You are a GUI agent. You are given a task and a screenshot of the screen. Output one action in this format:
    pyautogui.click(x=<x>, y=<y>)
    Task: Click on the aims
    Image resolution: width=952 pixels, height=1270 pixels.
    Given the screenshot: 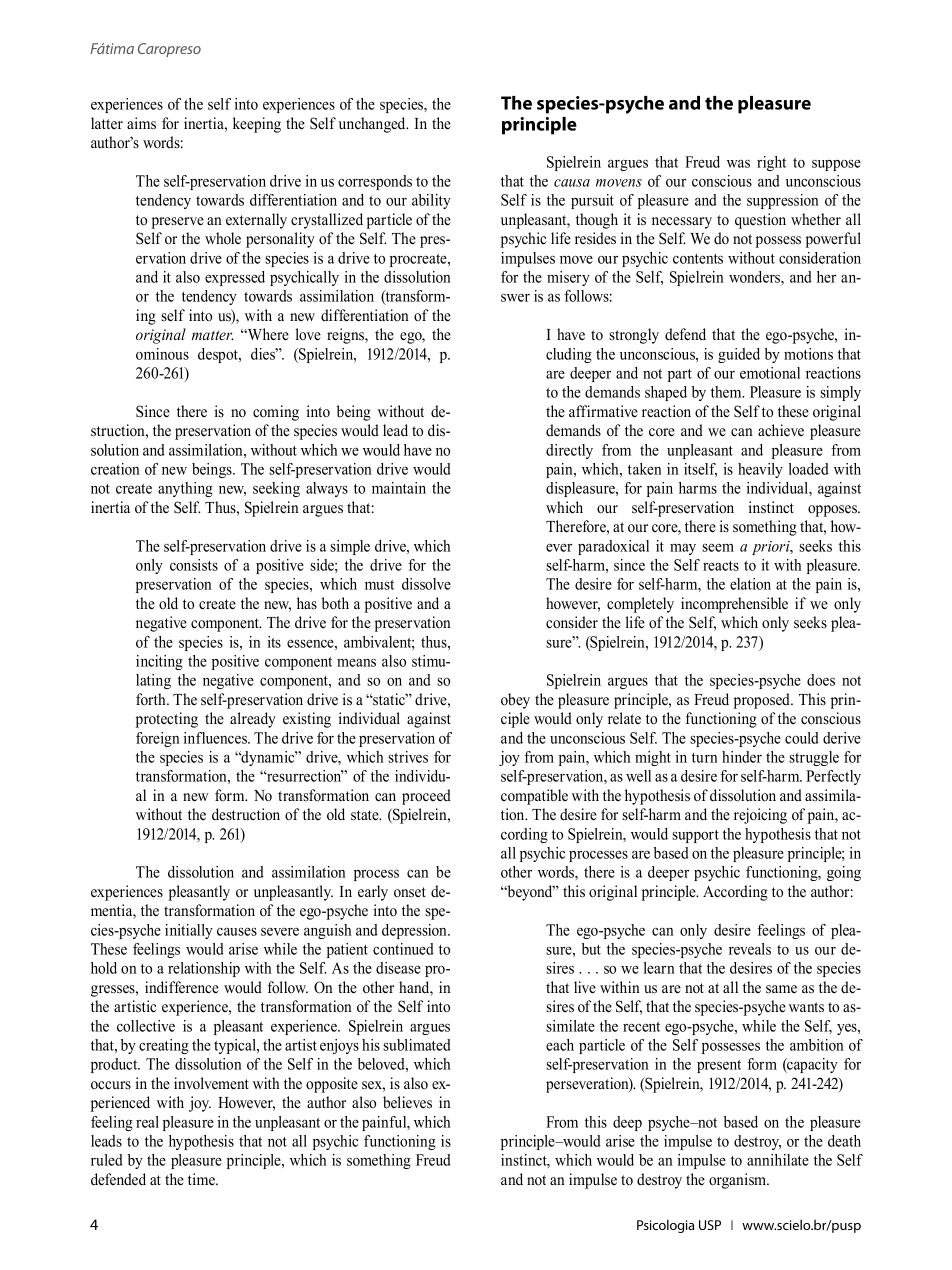 What is the action you would take?
    pyautogui.click(x=141, y=123)
